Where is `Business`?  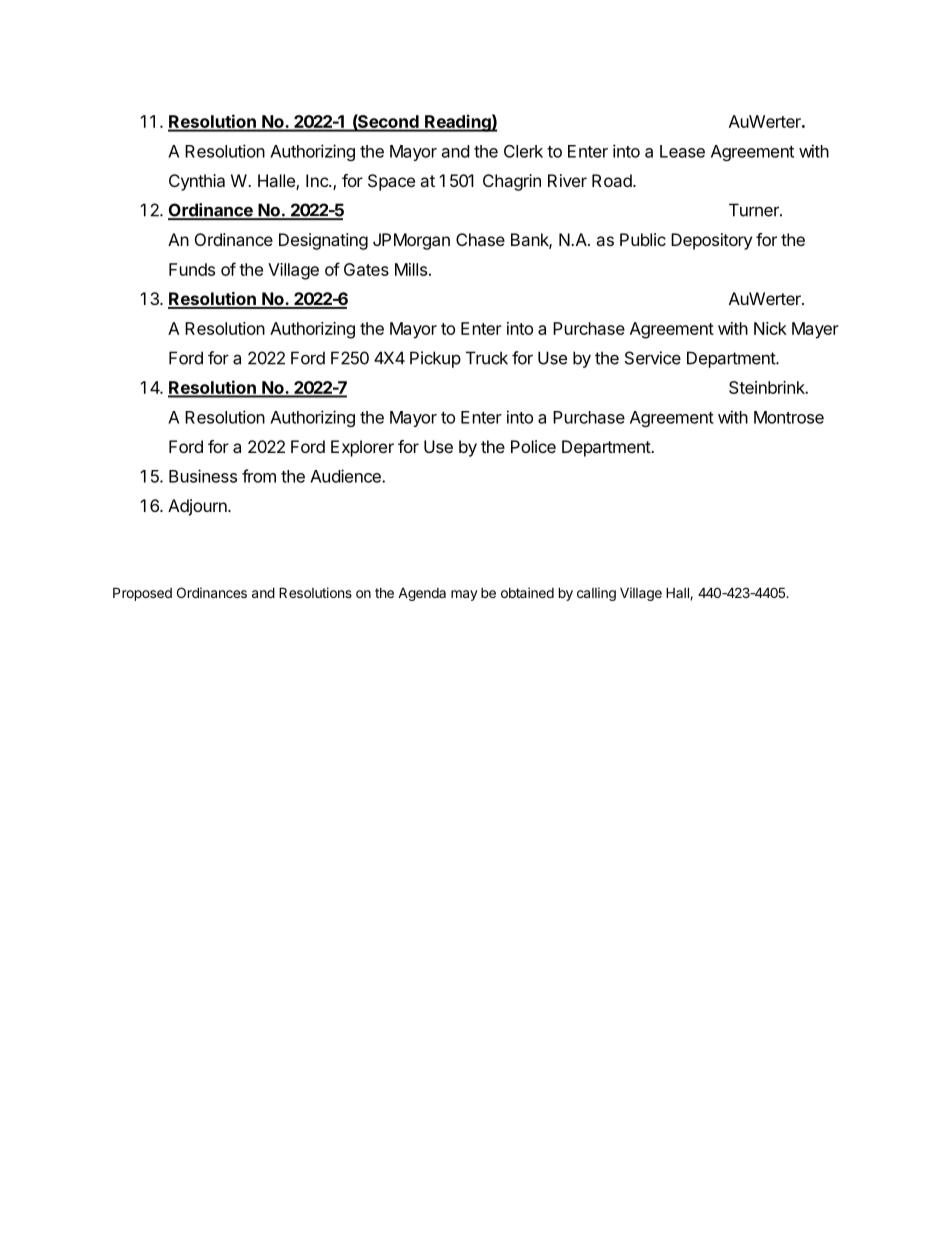
Business is located at coordinates (203, 476).
